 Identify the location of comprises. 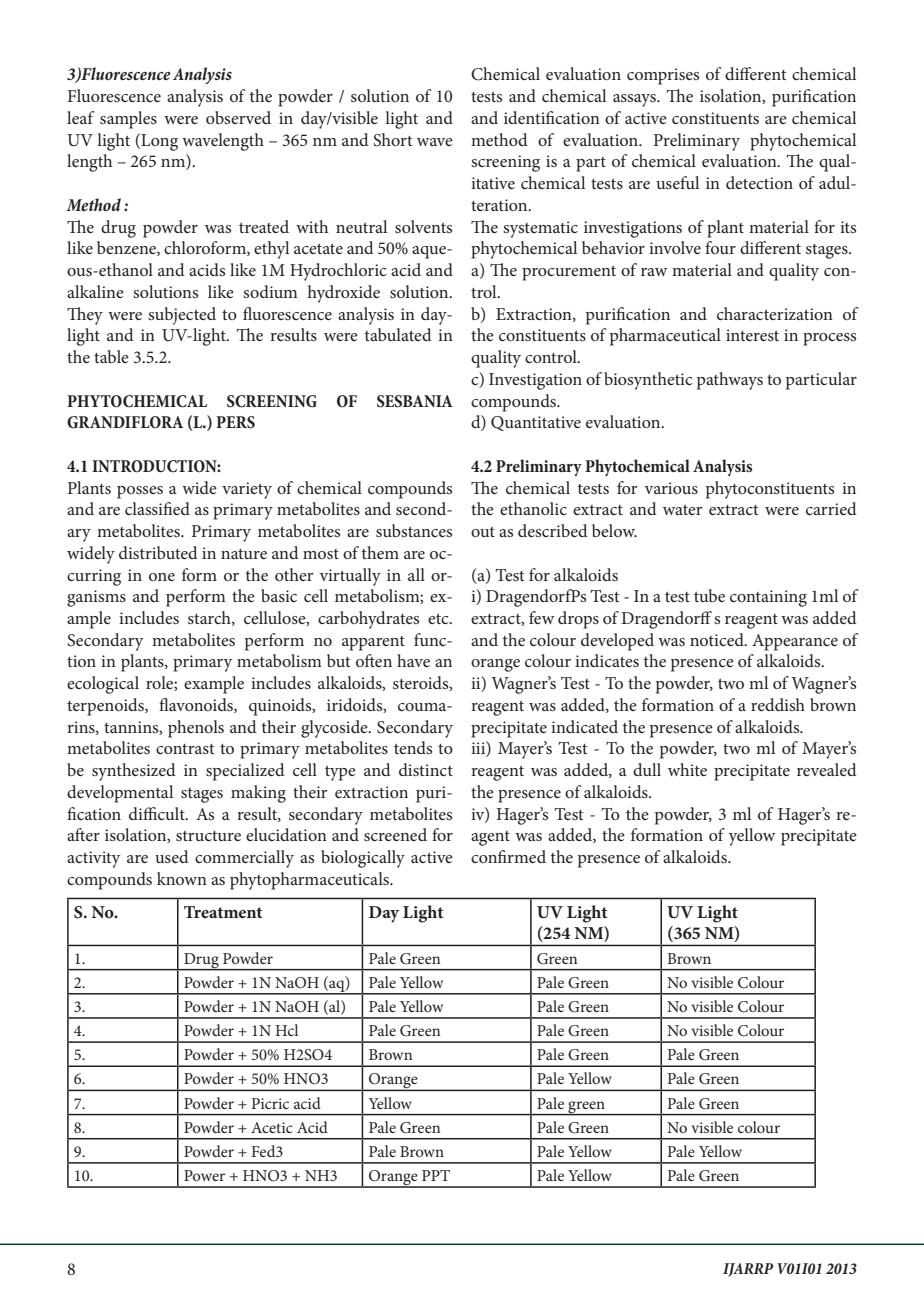
(663, 76).
